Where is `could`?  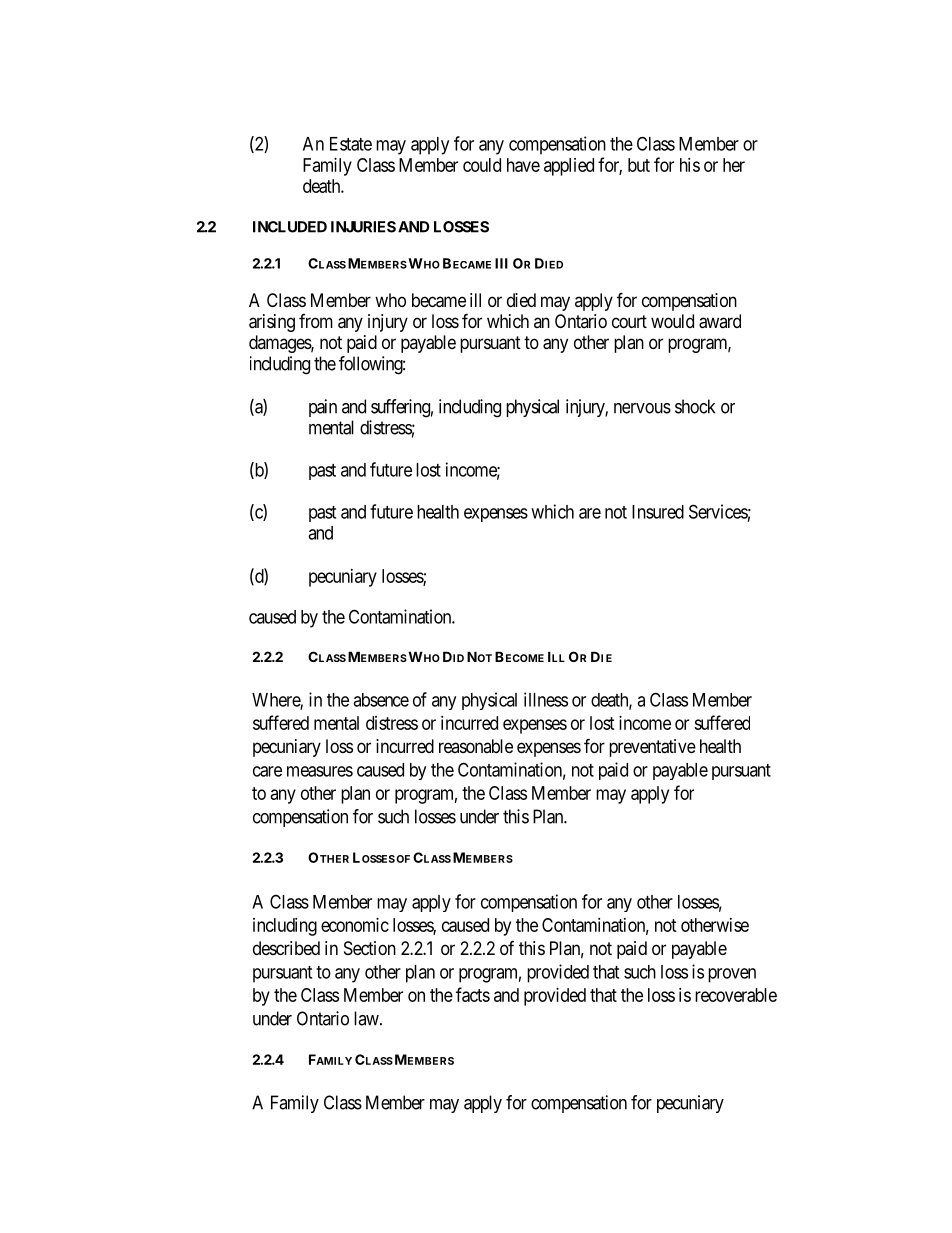 could is located at coordinates (482, 165).
